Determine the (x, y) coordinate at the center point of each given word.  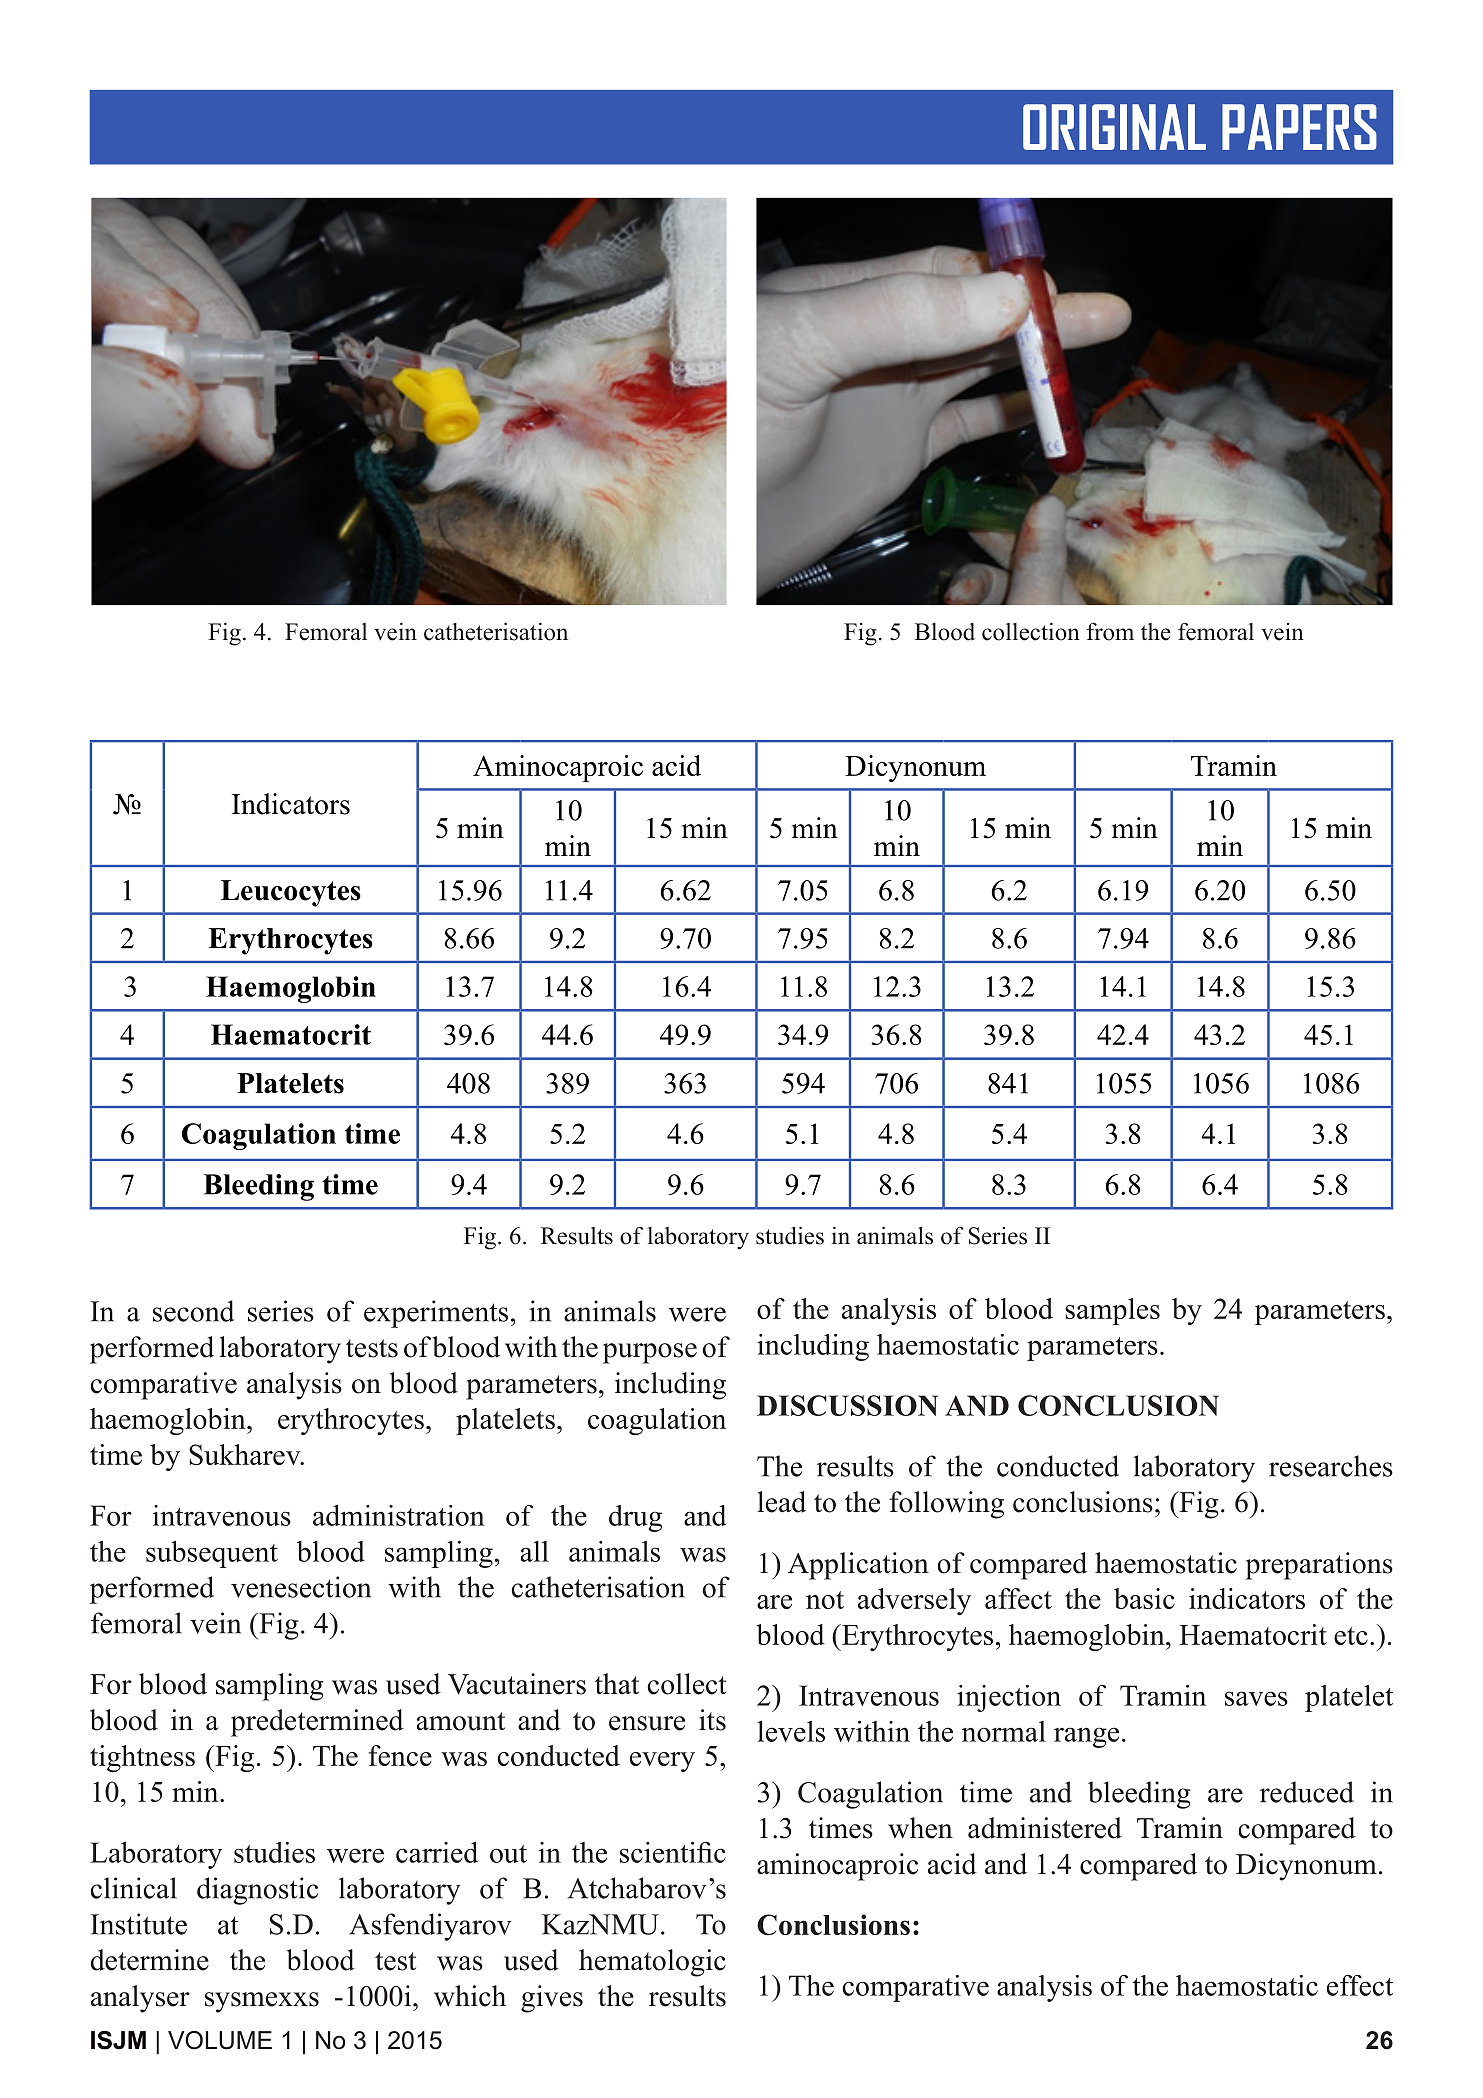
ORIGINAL (1114, 127)
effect (1360, 1985)
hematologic (652, 1963)
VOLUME (220, 2040)
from (1110, 631)
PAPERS (1299, 127)
